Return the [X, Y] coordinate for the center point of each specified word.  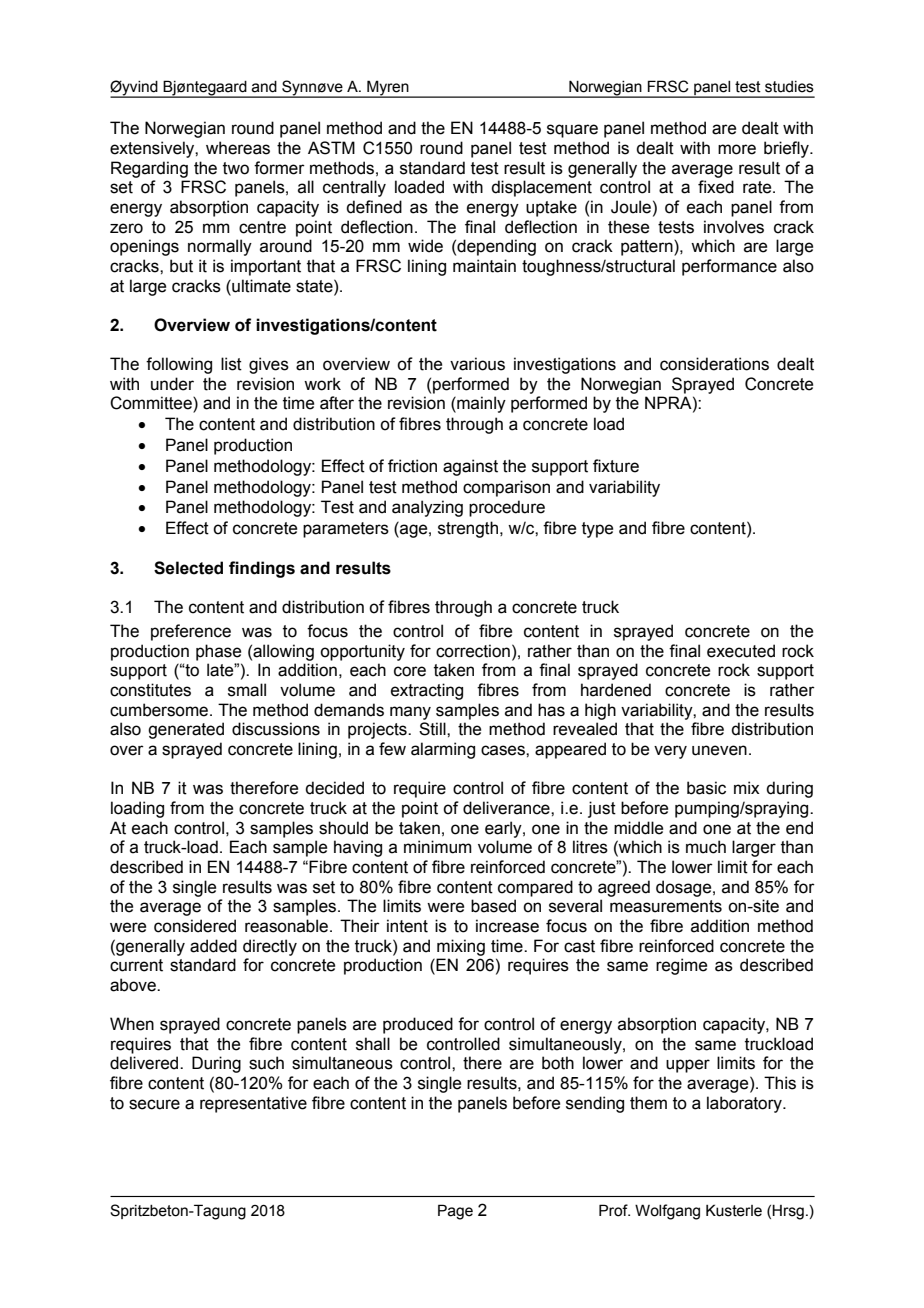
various [477, 364]
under [172, 384]
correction [473, 651]
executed [741, 651]
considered [195, 926]
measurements [666, 906]
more [737, 149]
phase [218, 652]
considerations [714, 364]
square [572, 131]
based [493, 906]
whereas [238, 148]
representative [253, 1104]
